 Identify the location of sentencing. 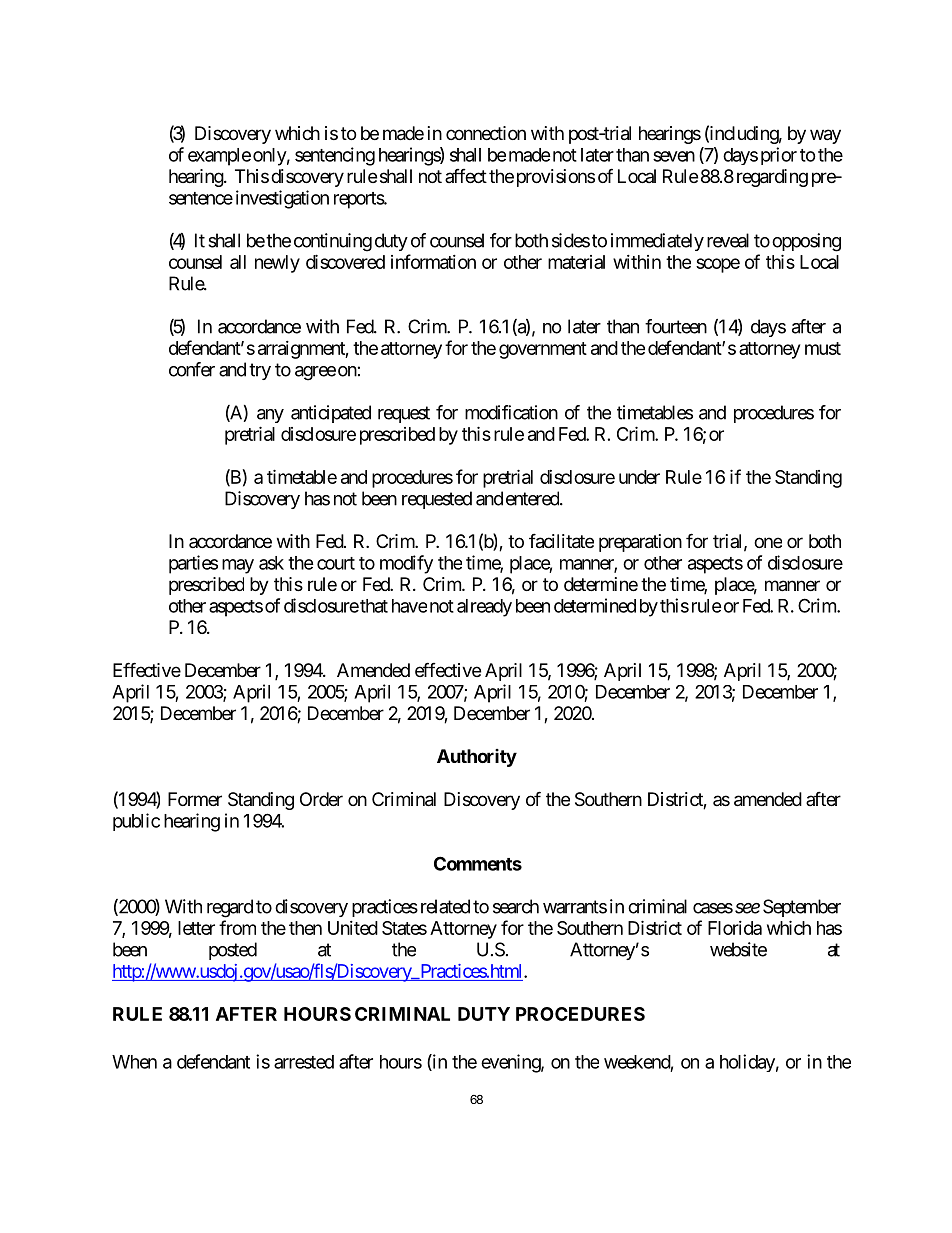
(335, 156).
